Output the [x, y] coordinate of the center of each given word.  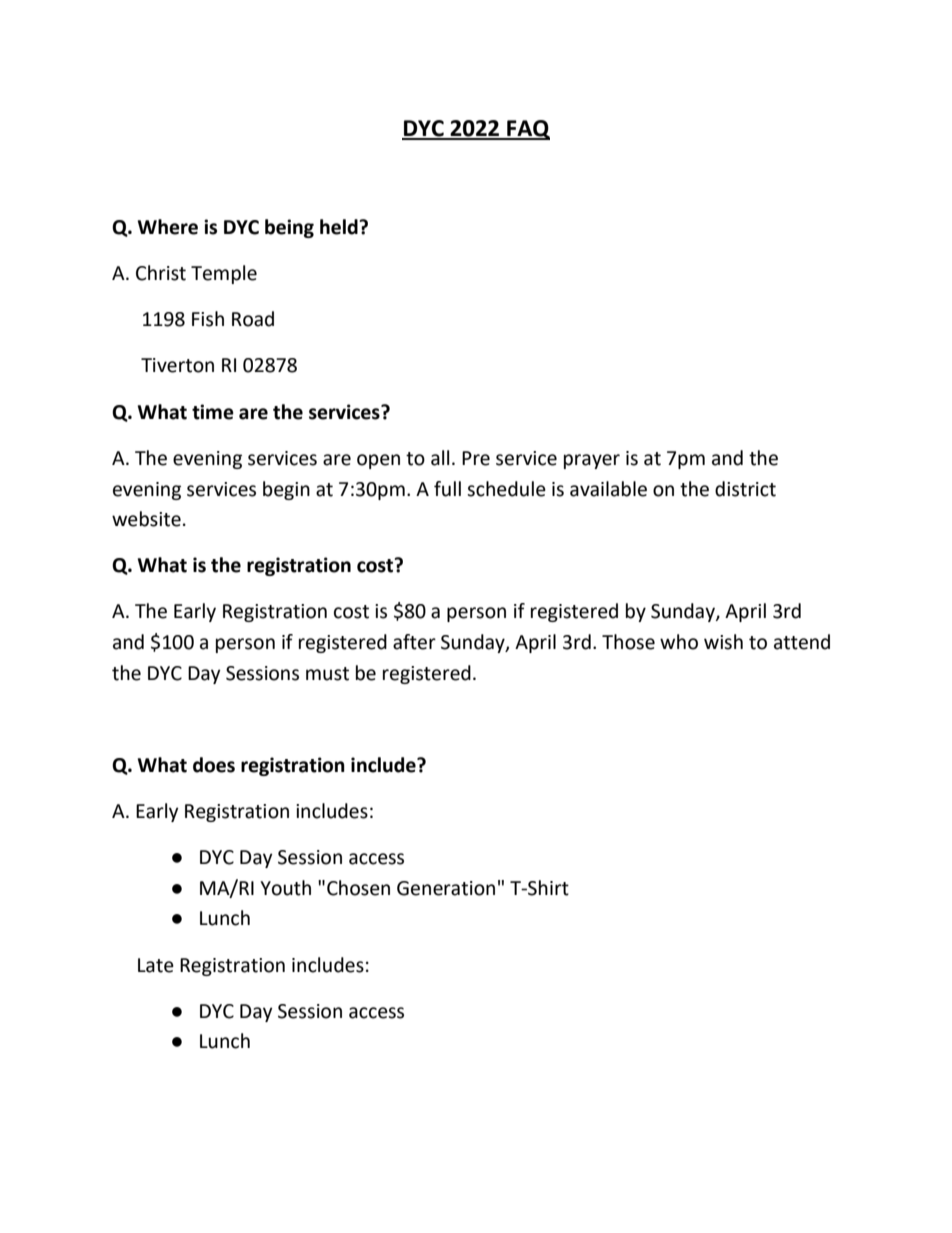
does [214, 765]
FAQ [527, 130]
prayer [592, 461]
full [447, 489]
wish [723, 642]
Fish [208, 319]
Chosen [358, 888]
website [146, 519]
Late [156, 965]
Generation [446, 888]
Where [168, 227]
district [745, 489]
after [414, 642]
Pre [476, 458]
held [339, 227]
